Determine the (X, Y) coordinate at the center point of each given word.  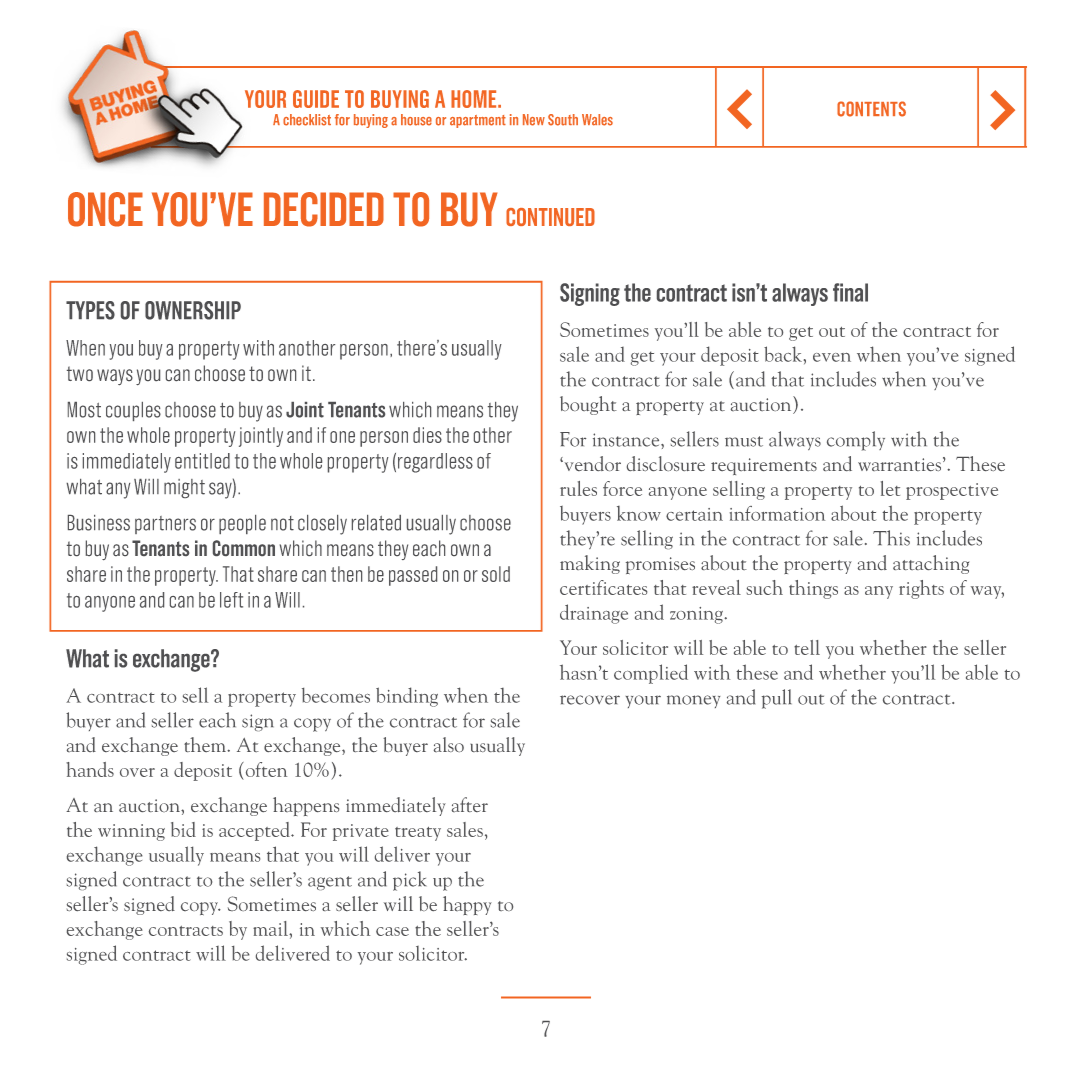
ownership (193, 310)
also (449, 744)
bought (588, 405)
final (850, 292)
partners (165, 525)
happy (467, 905)
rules (578, 488)
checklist (307, 120)
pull (777, 699)
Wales (597, 120)
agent (330, 883)
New (534, 120)
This (891, 538)
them (206, 744)
